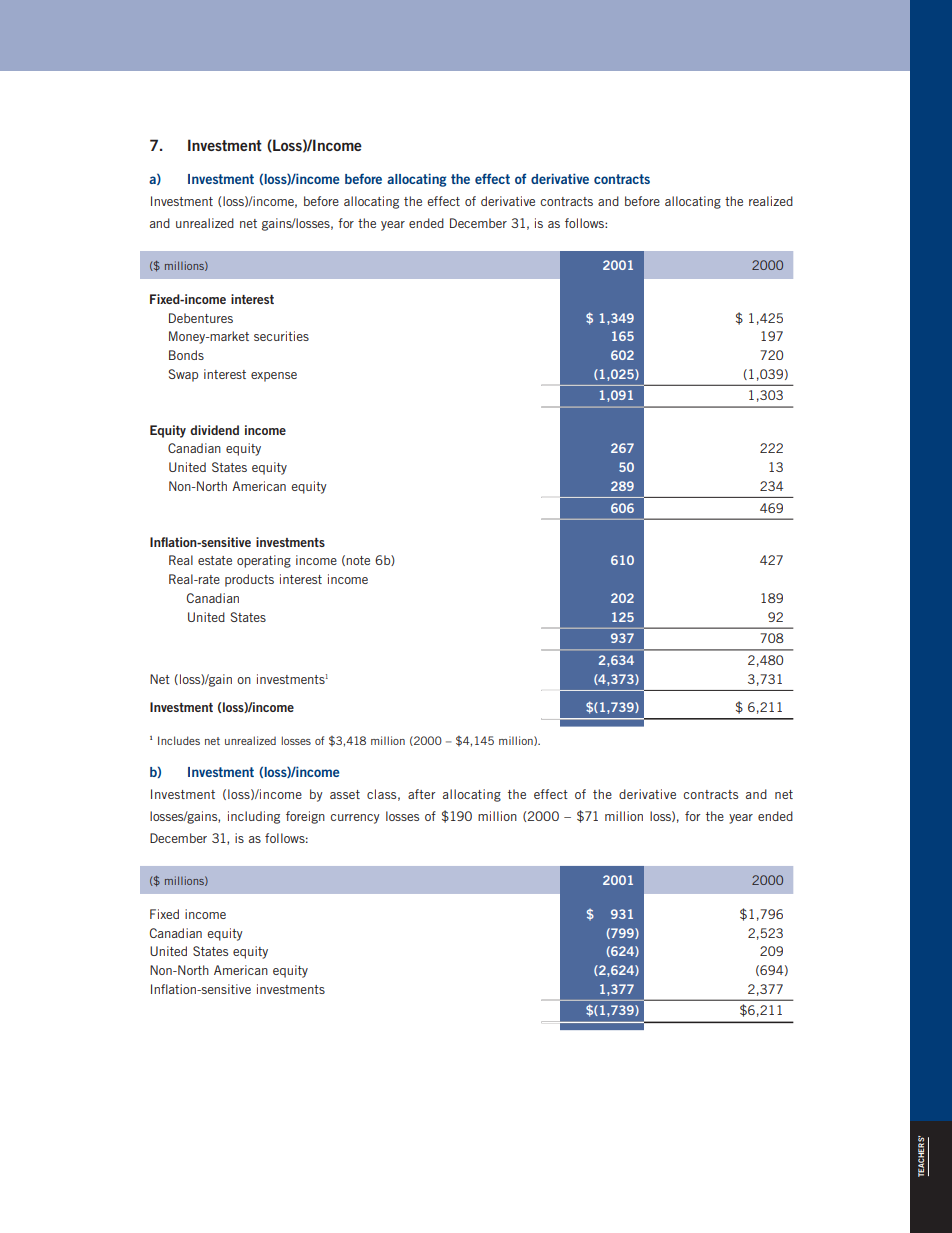  What do you see at coordinates (358, 560) in the screenshot?
I see `note` at bounding box center [358, 560].
